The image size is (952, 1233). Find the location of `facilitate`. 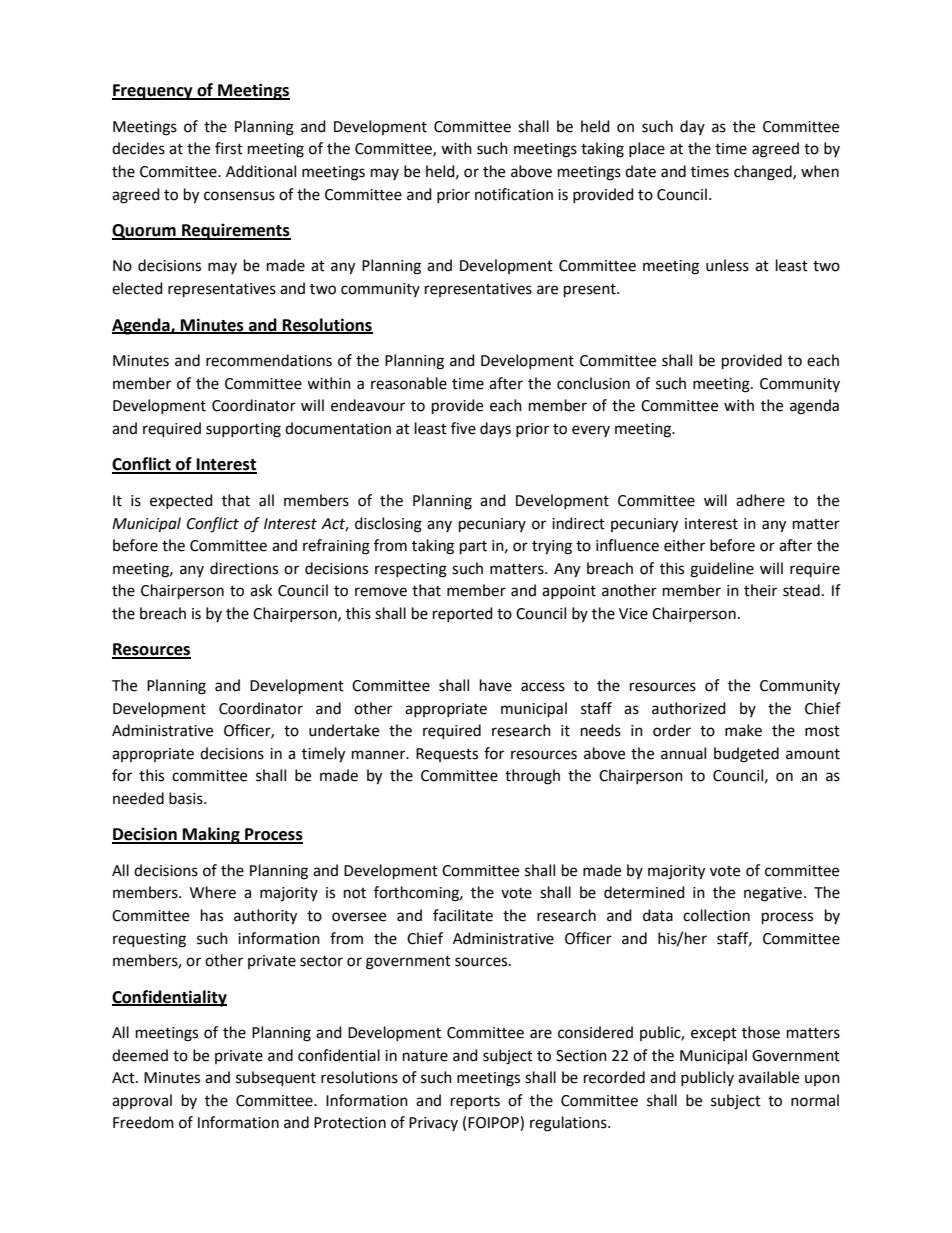

facilitate is located at coordinates (463, 915).
